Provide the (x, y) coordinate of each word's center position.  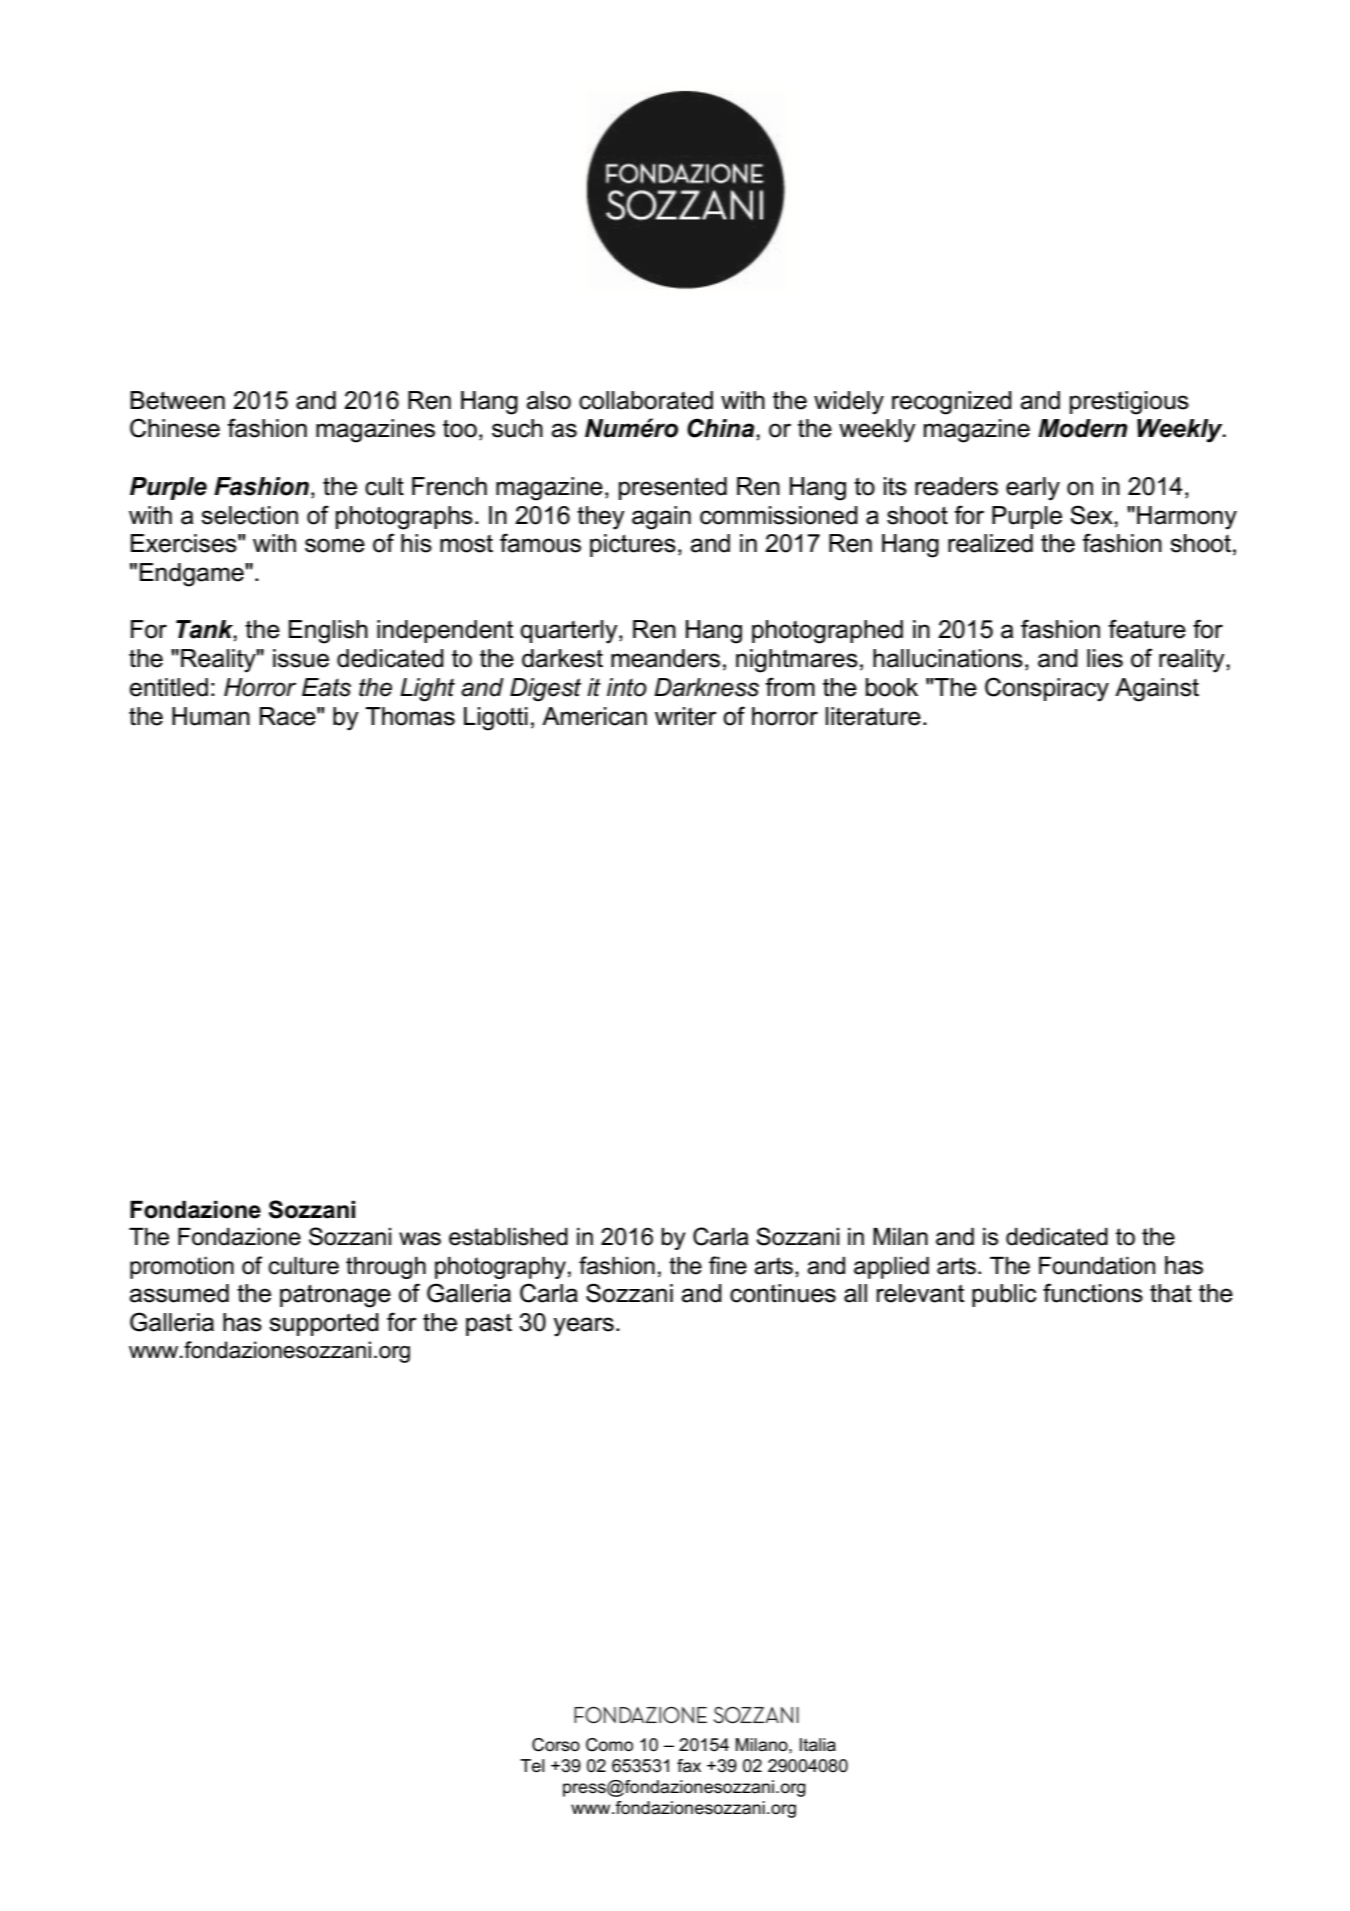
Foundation (1097, 1266)
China (722, 428)
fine (728, 1265)
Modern (1083, 428)
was (420, 1239)
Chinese (175, 428)
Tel (532, 1766)
